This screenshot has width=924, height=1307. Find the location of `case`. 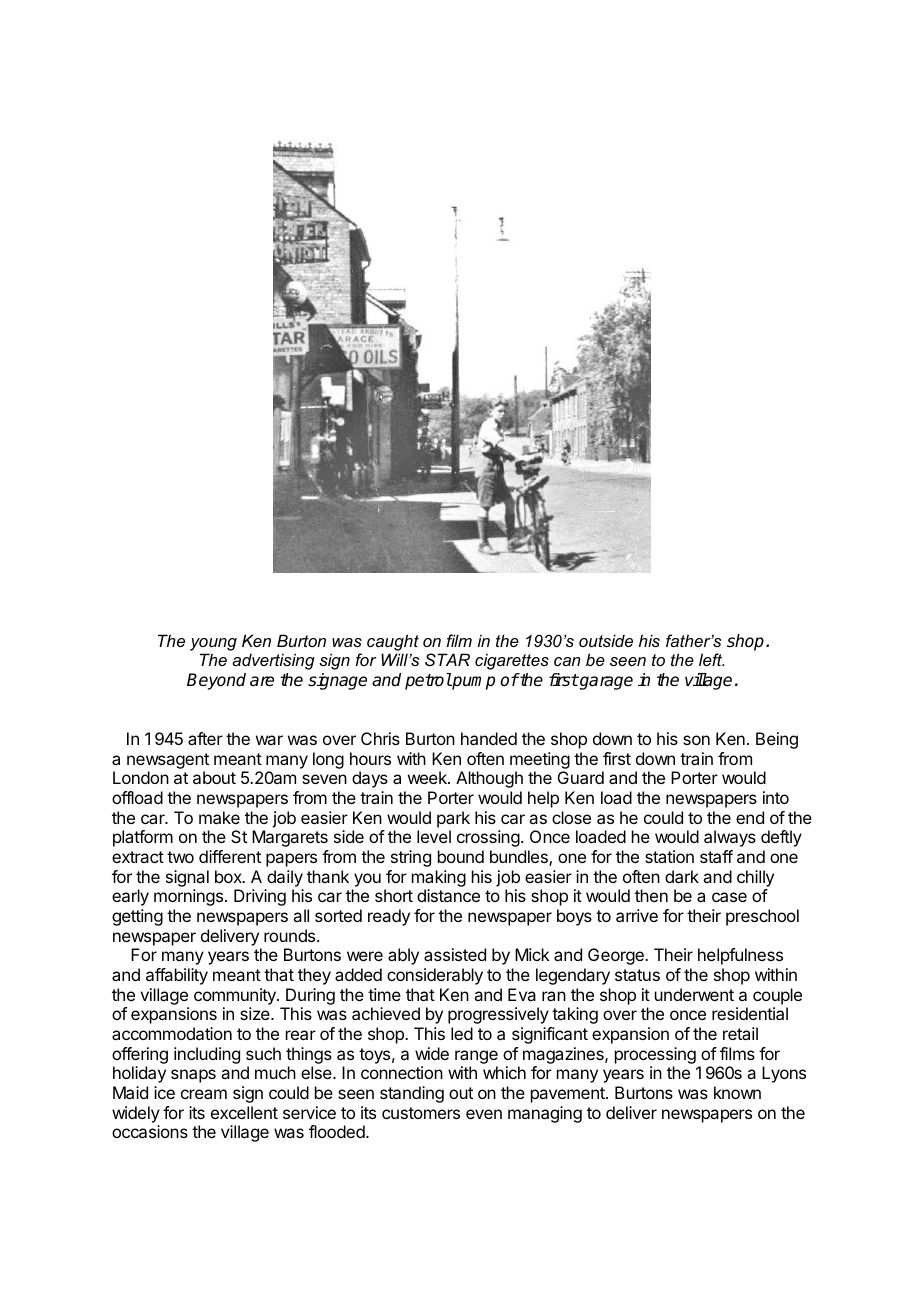

case is located at coordinates (729, 897).
